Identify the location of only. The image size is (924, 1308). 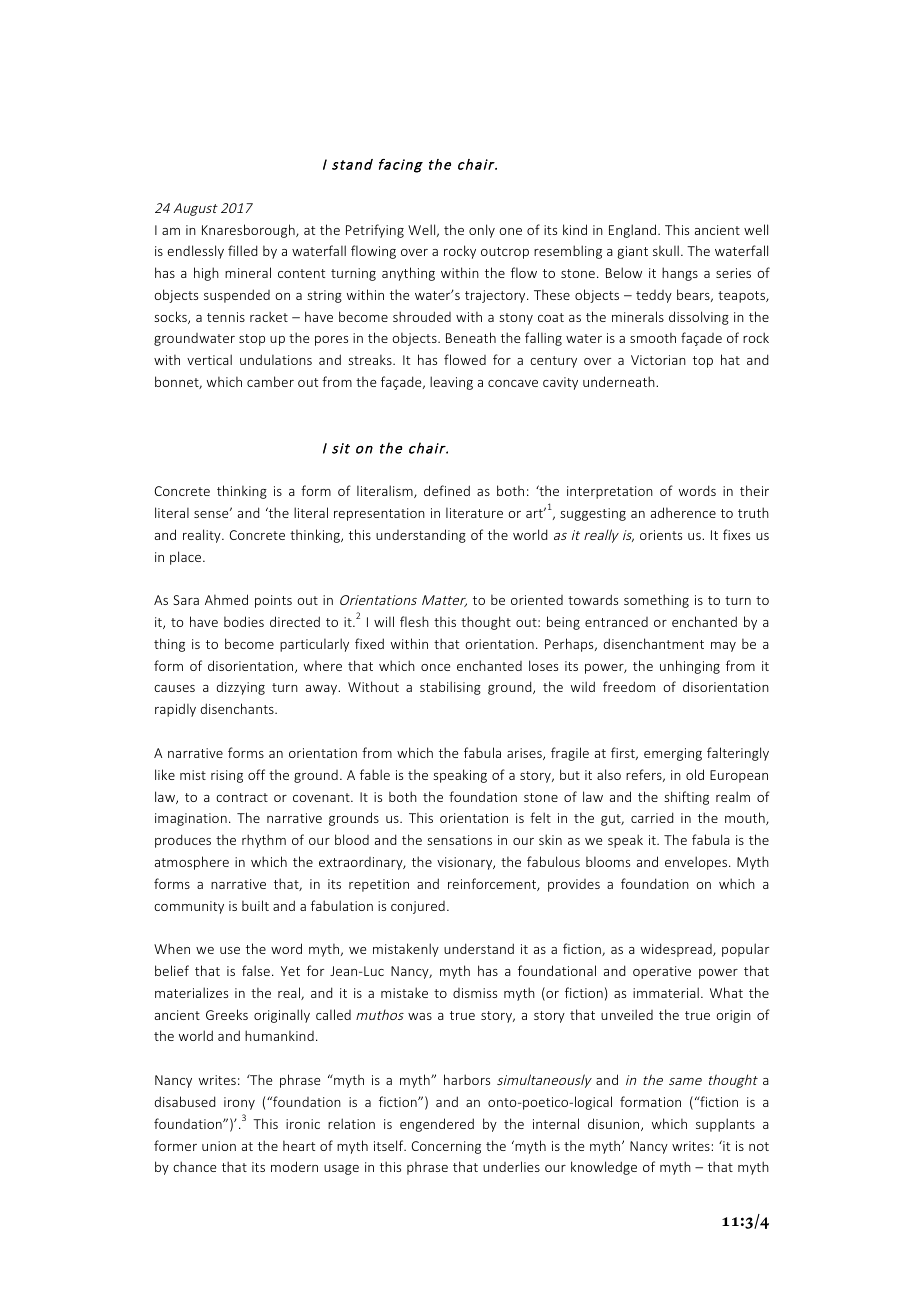
(482, 231).
